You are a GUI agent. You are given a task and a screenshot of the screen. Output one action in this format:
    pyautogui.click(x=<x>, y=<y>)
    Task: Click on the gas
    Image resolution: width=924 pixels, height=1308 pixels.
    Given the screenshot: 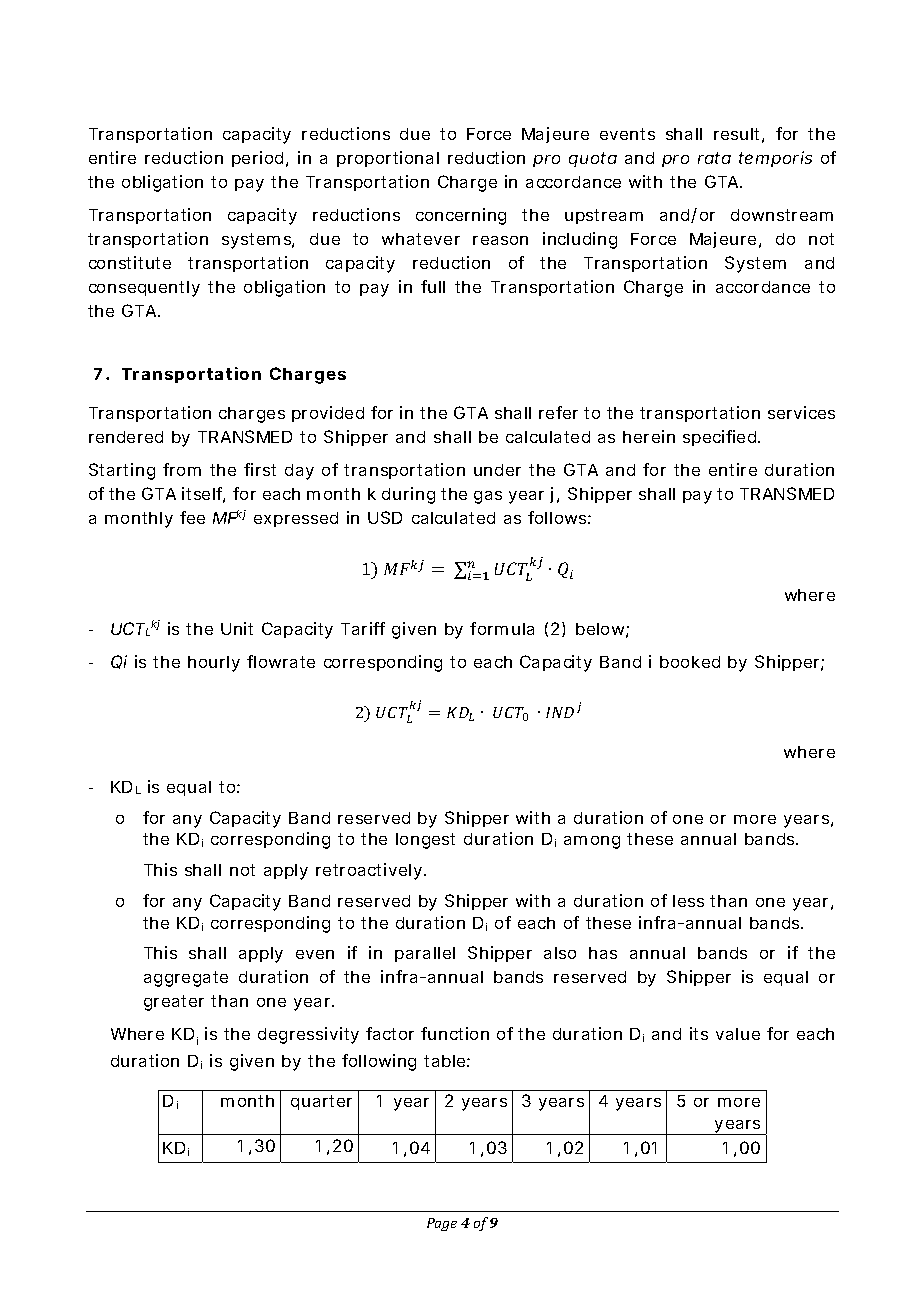 What is the action you would take?
    pyautogui.click(x=488, y=497)
